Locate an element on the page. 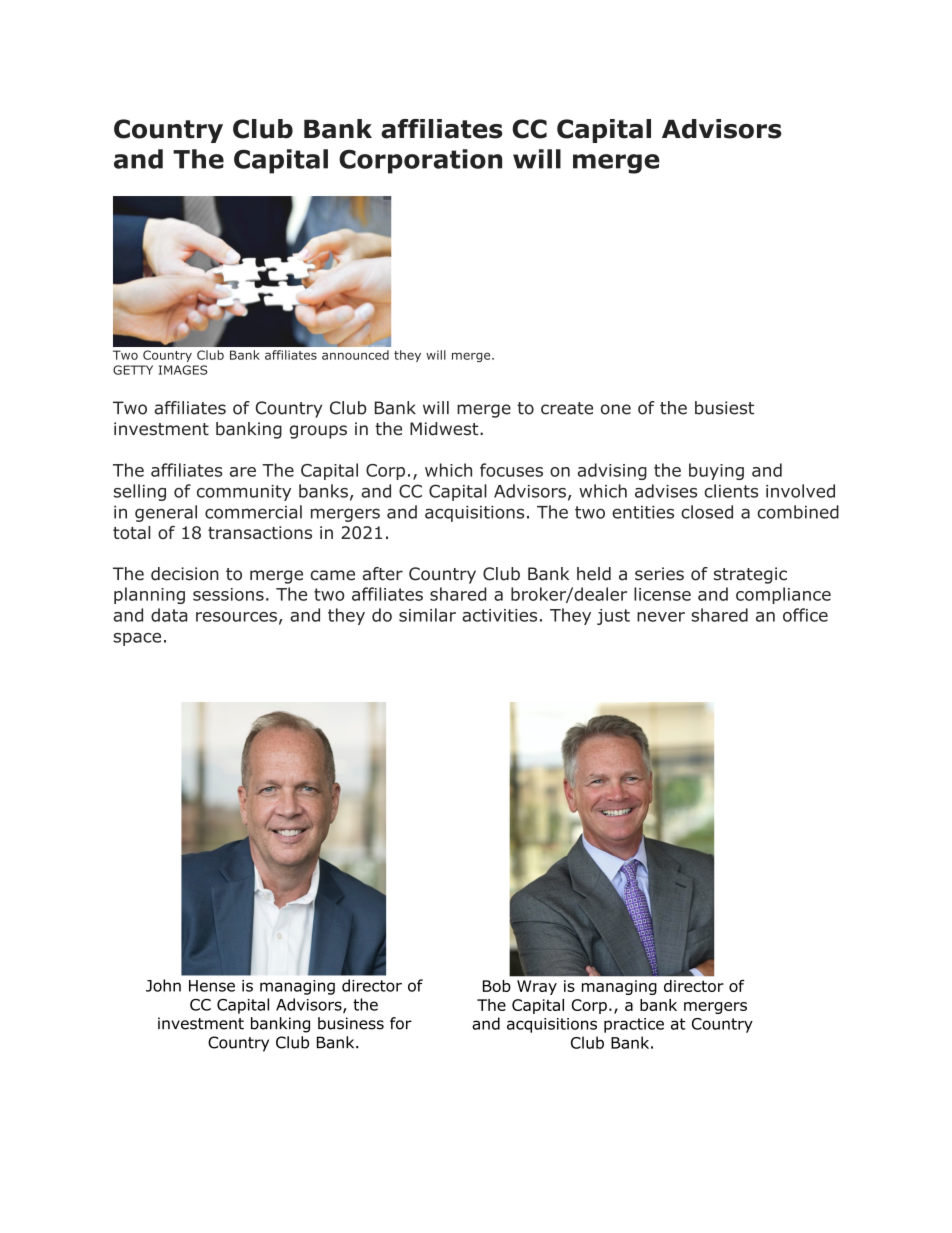 The height and width of the image is (1233, 952). activities is located at coordinates (499, 615).
